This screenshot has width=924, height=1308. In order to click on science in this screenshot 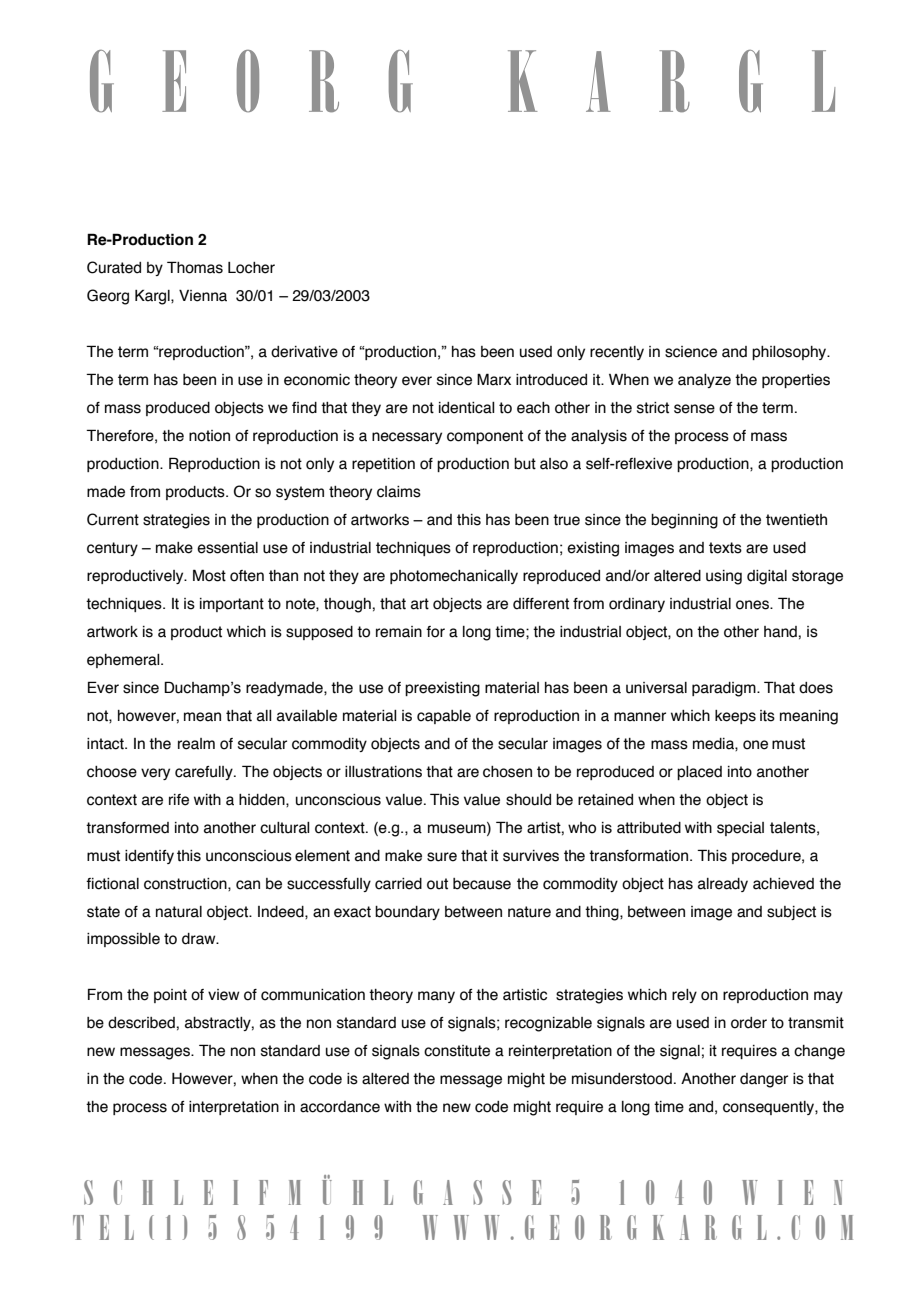, I will do `click(691, 352)`.
